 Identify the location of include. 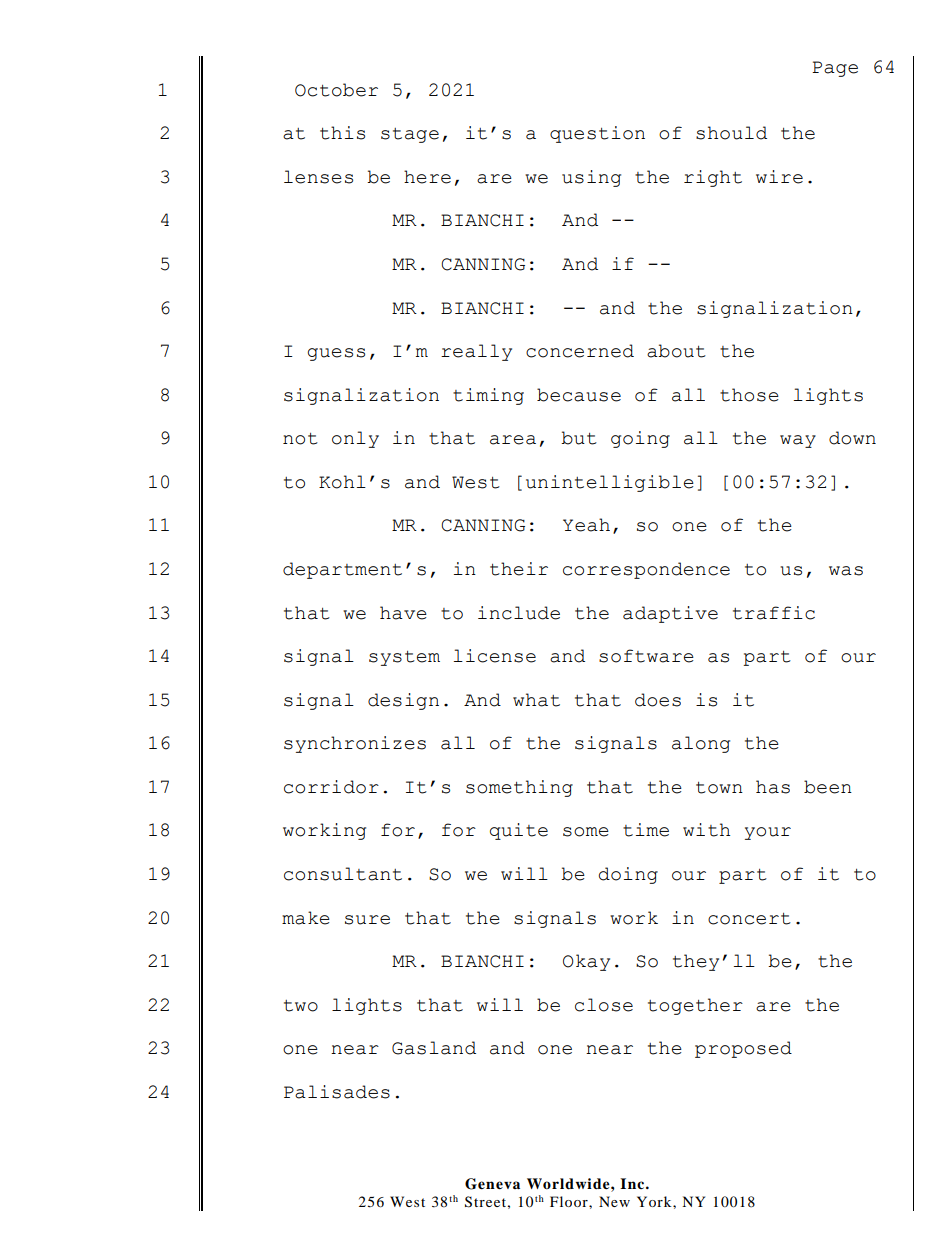
(519, 613).
